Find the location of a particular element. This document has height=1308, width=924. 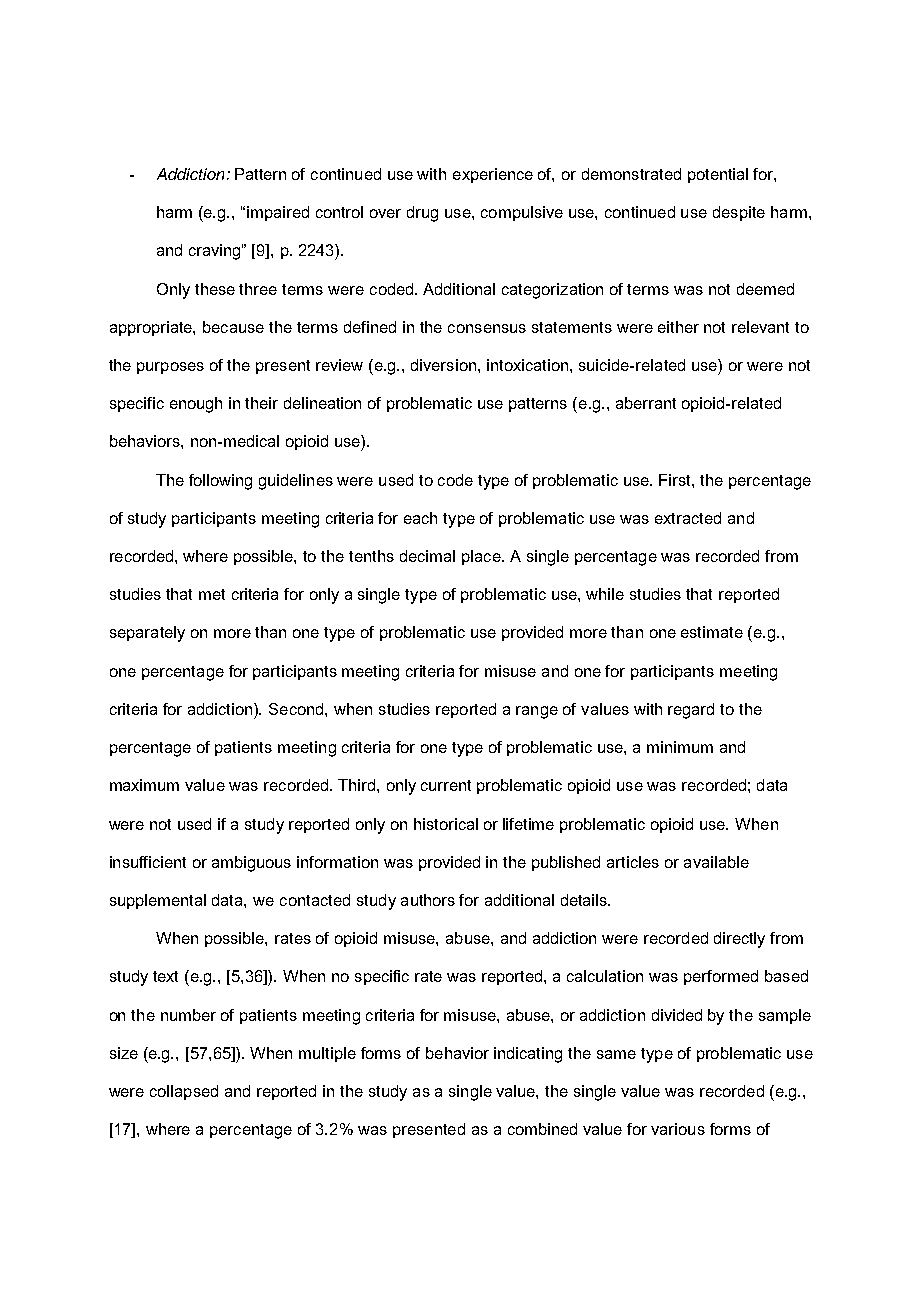

despite is located at coordinates (739, 213).
